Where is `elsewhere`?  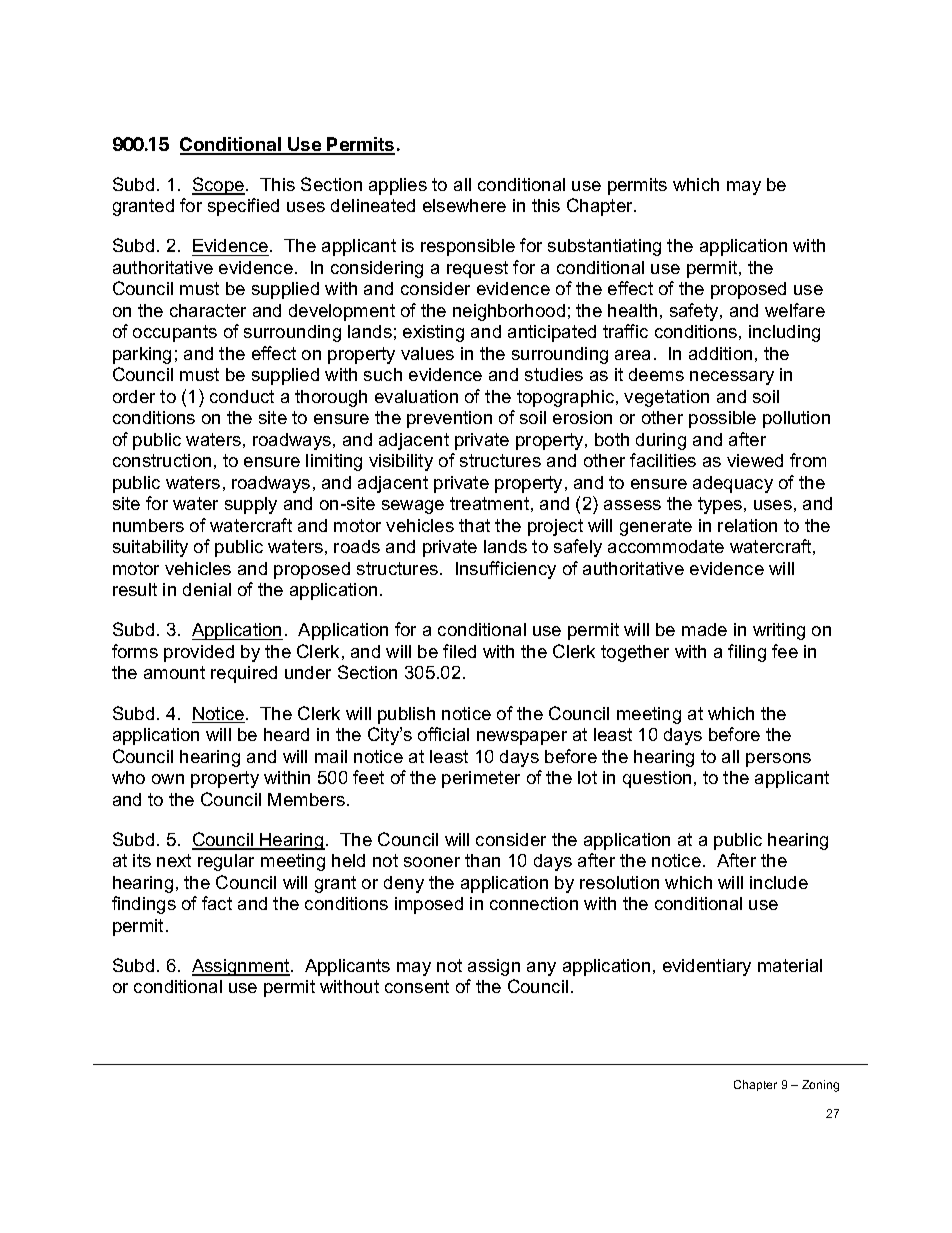 elsewhere is located at coordinates (464, 205).
